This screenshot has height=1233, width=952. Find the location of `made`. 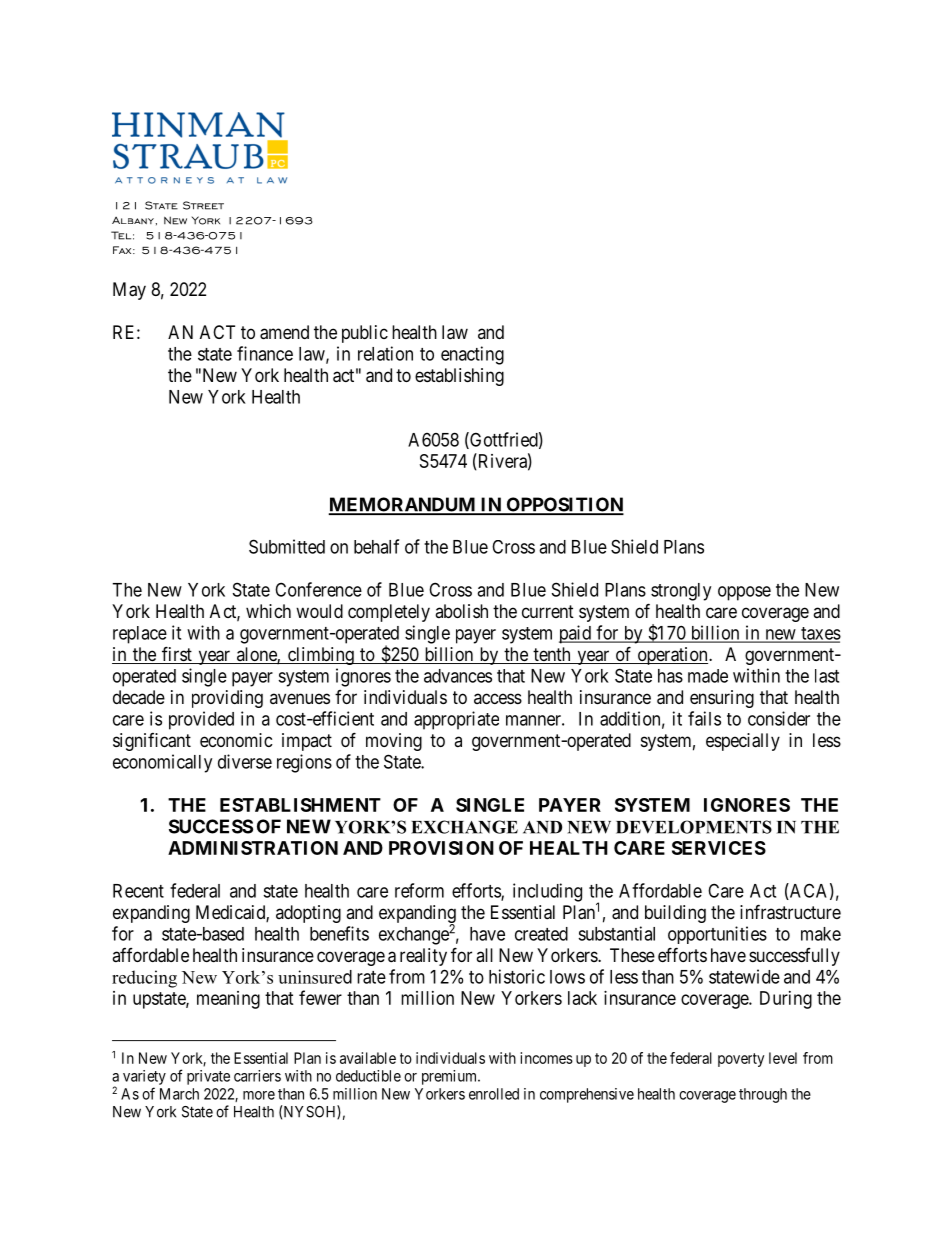

made is located at coordinates (708, 676).
